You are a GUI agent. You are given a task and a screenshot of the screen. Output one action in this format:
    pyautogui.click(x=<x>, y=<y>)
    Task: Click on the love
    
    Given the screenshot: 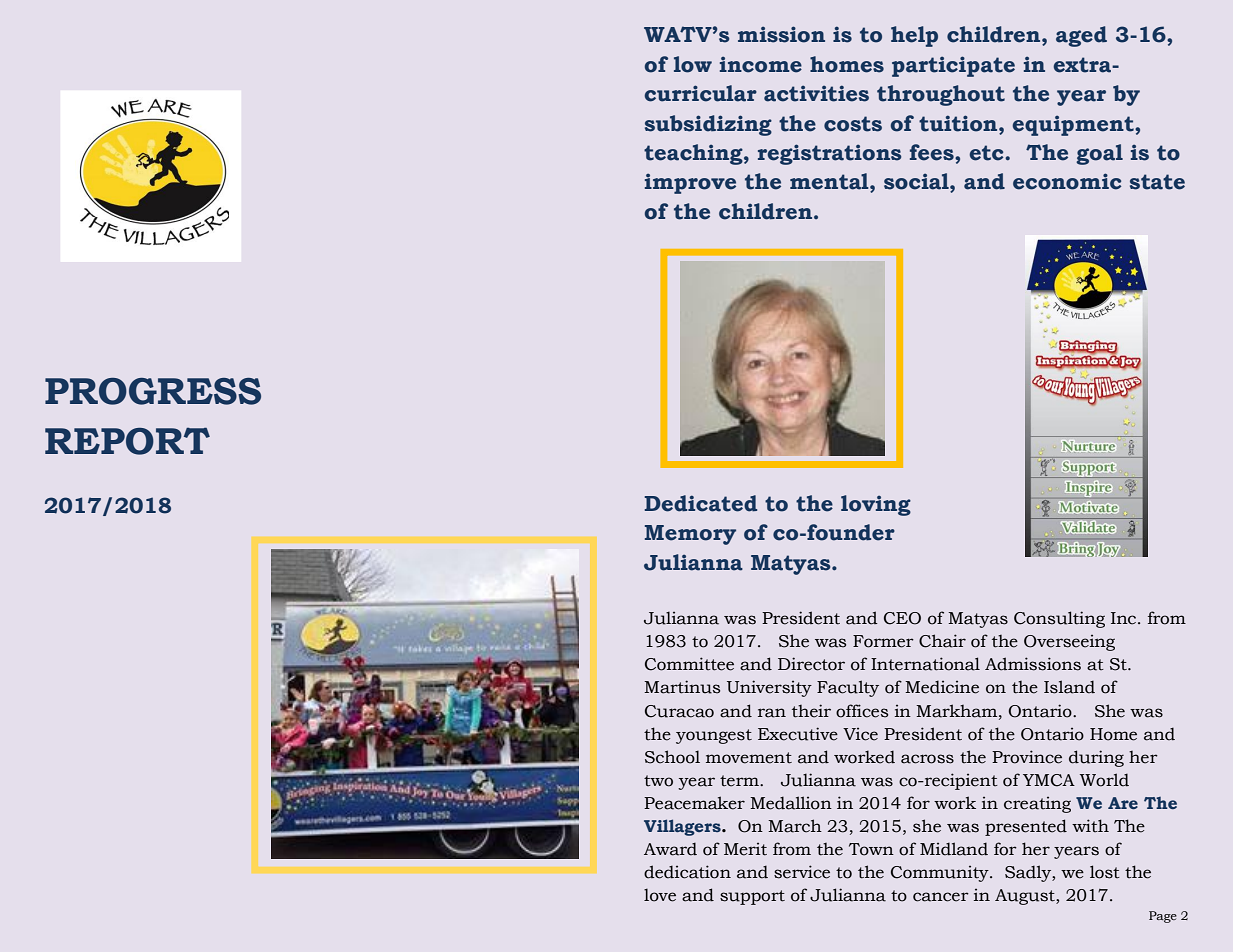 What is the action you would take?
    pyautogui.click(x=660, y=895)
